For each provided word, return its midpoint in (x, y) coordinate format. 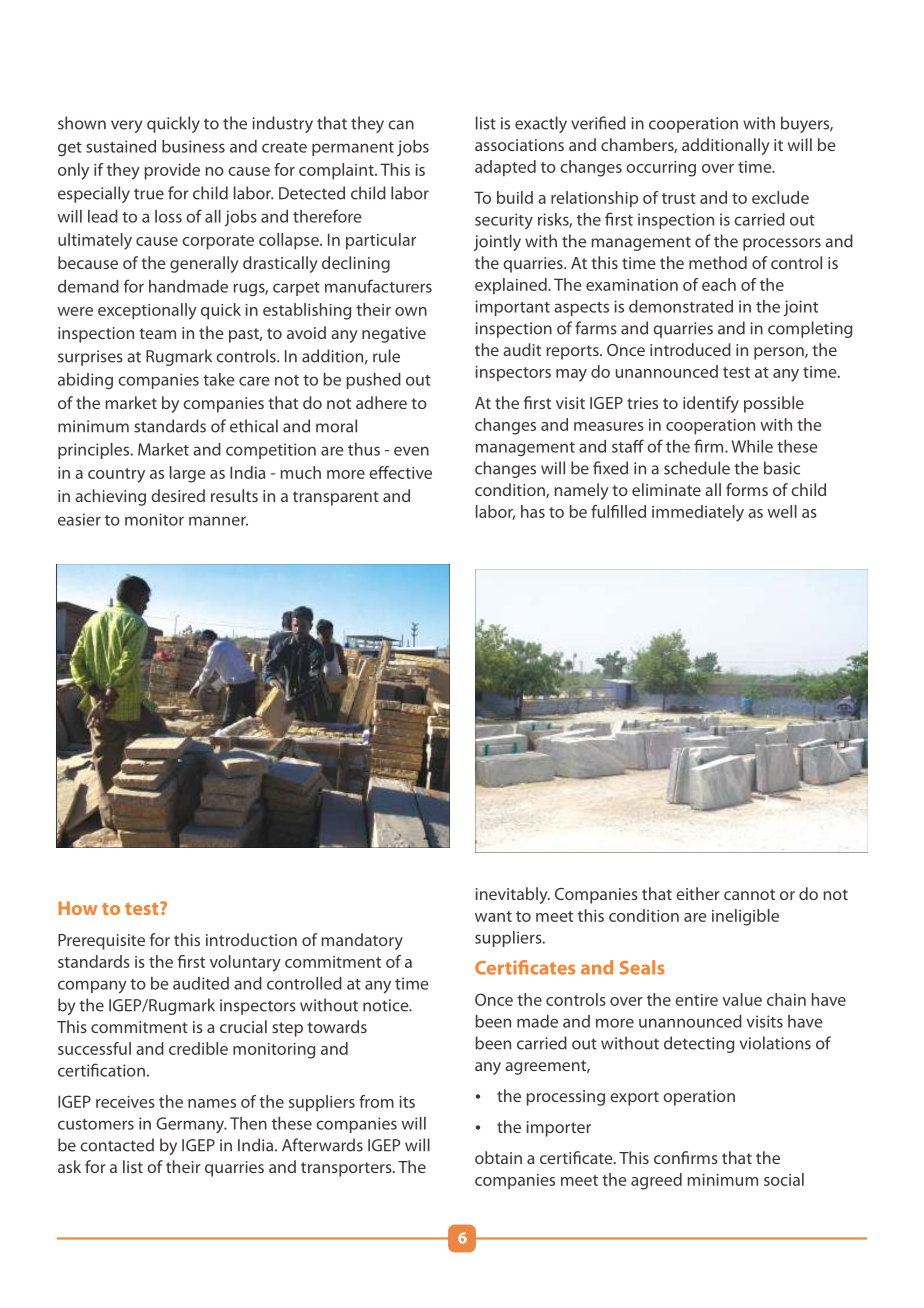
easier (79, 519)
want (493, 916)
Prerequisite (101, 942)
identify (711, 404)
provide (172, 171)
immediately (698, 513)
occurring (661, 169)
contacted (117, 1145)
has (533, 511)
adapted (505, 168)
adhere (381, 402)
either (698, 893)
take (219, 379)
